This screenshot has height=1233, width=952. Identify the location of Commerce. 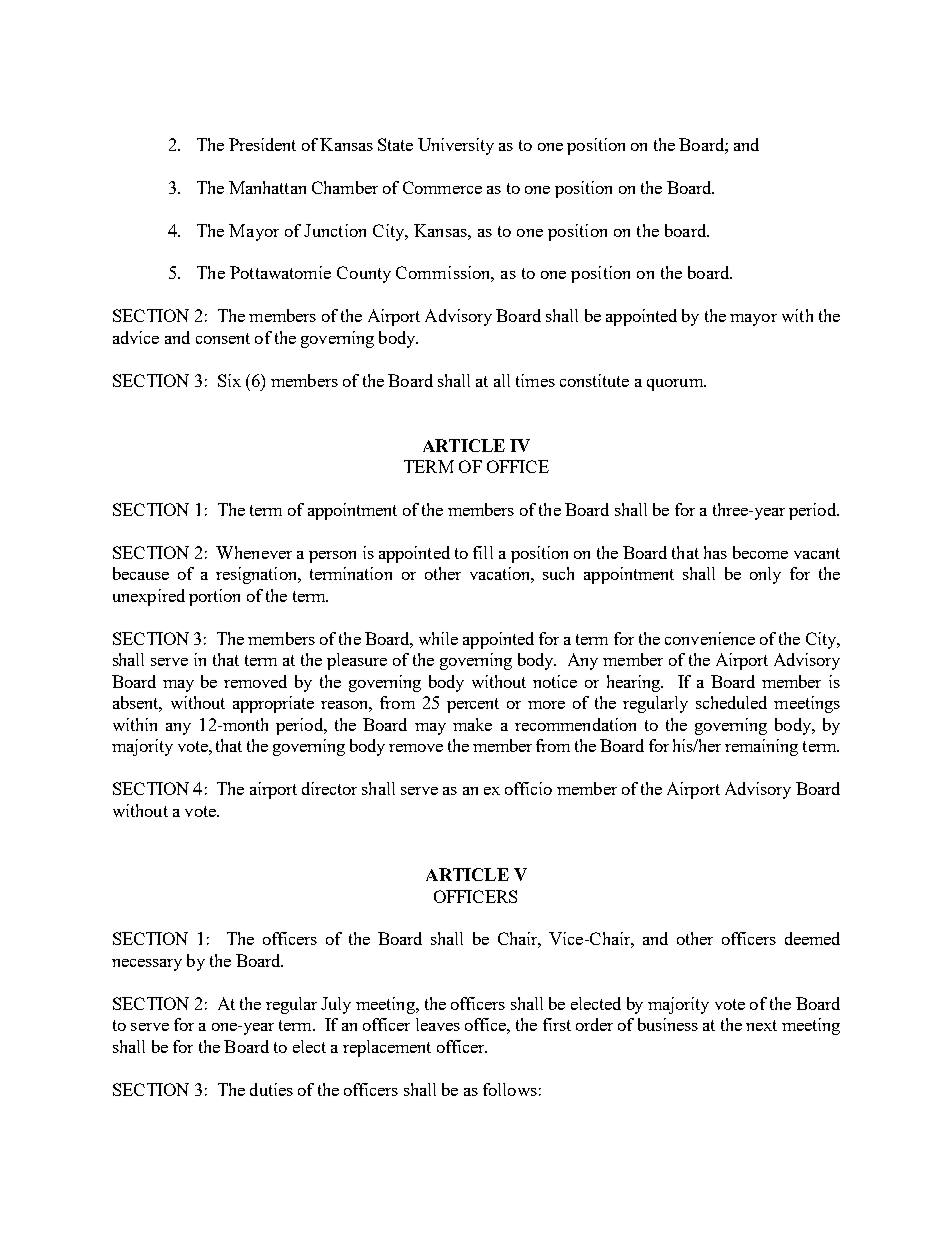
(442, 187).
